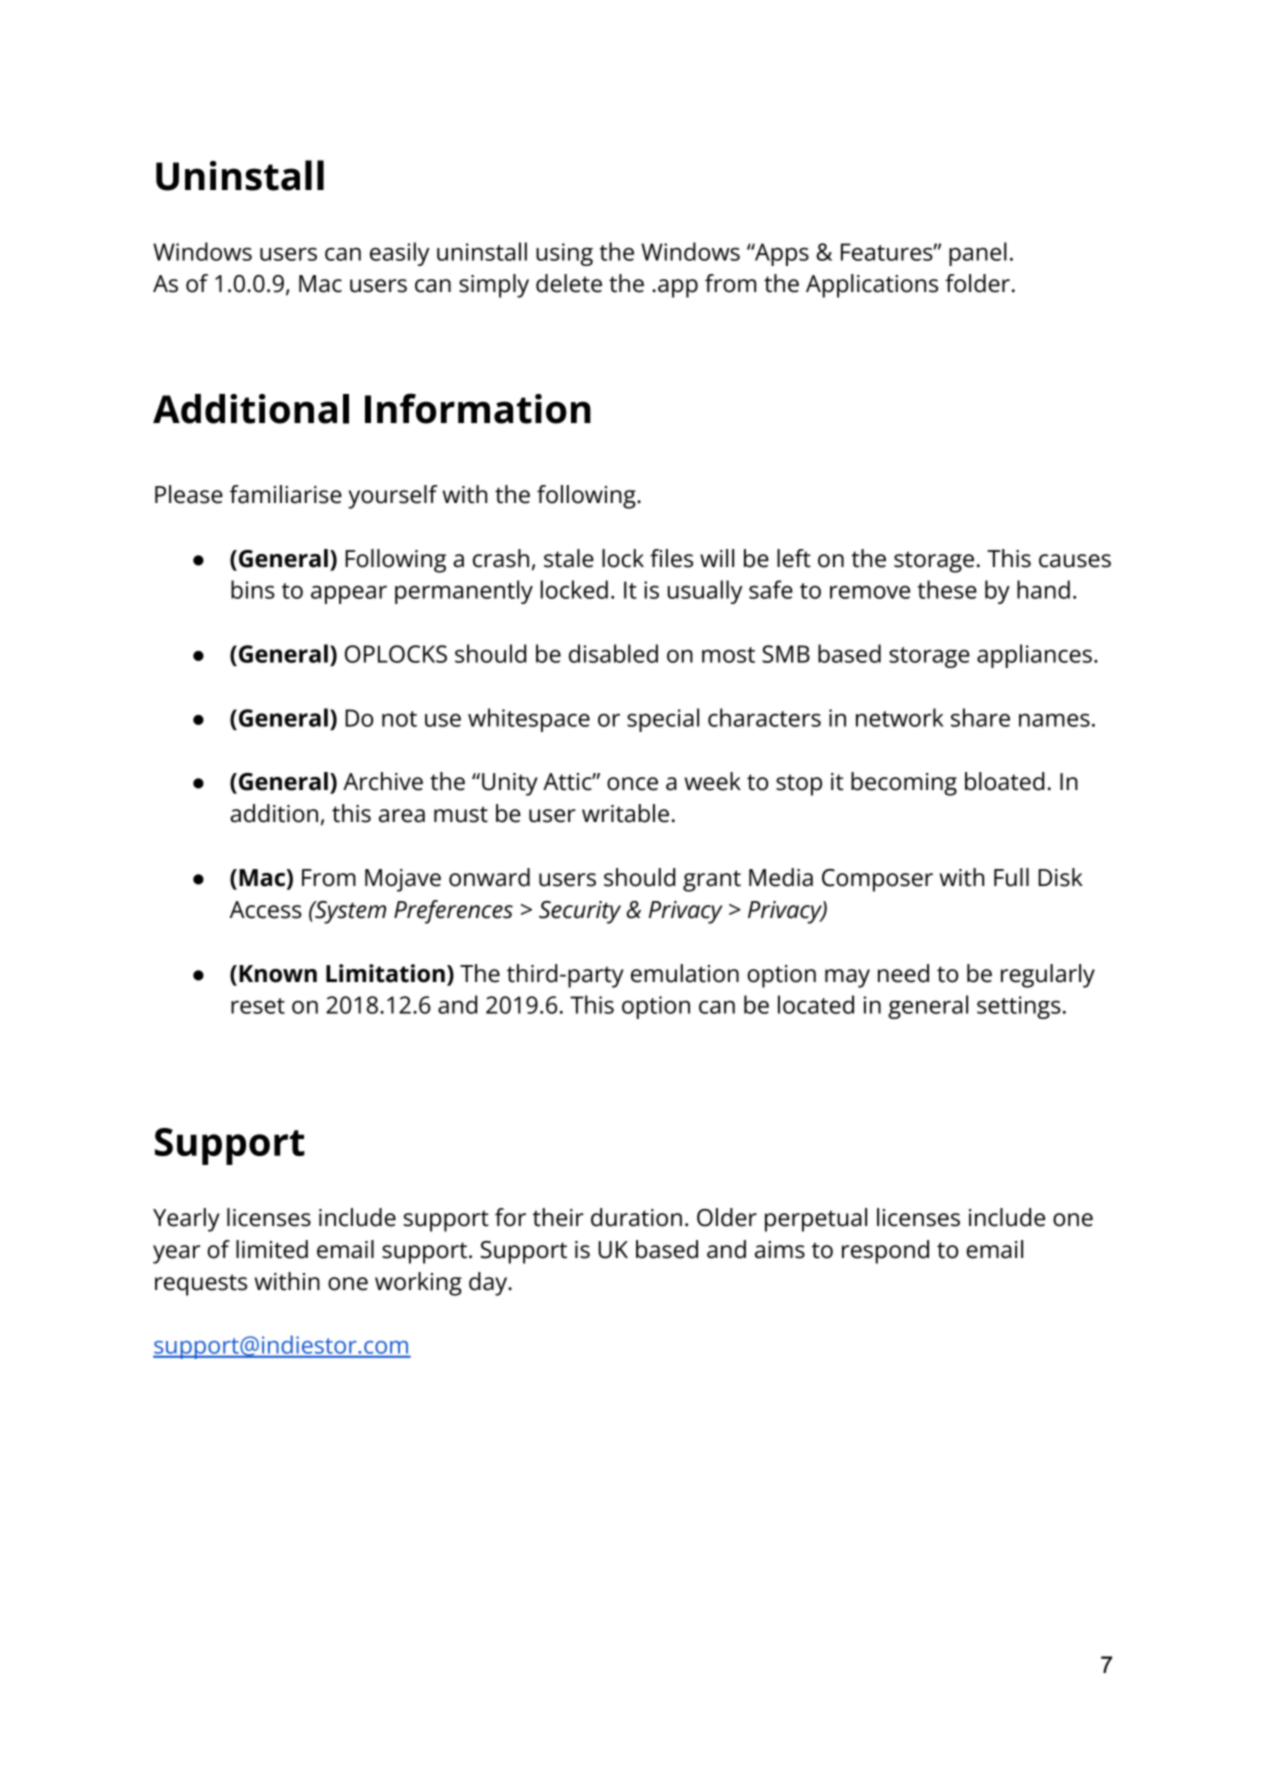 The height and width of the document is (1792, 1268). I want to click on delete, so click(569, 283).
